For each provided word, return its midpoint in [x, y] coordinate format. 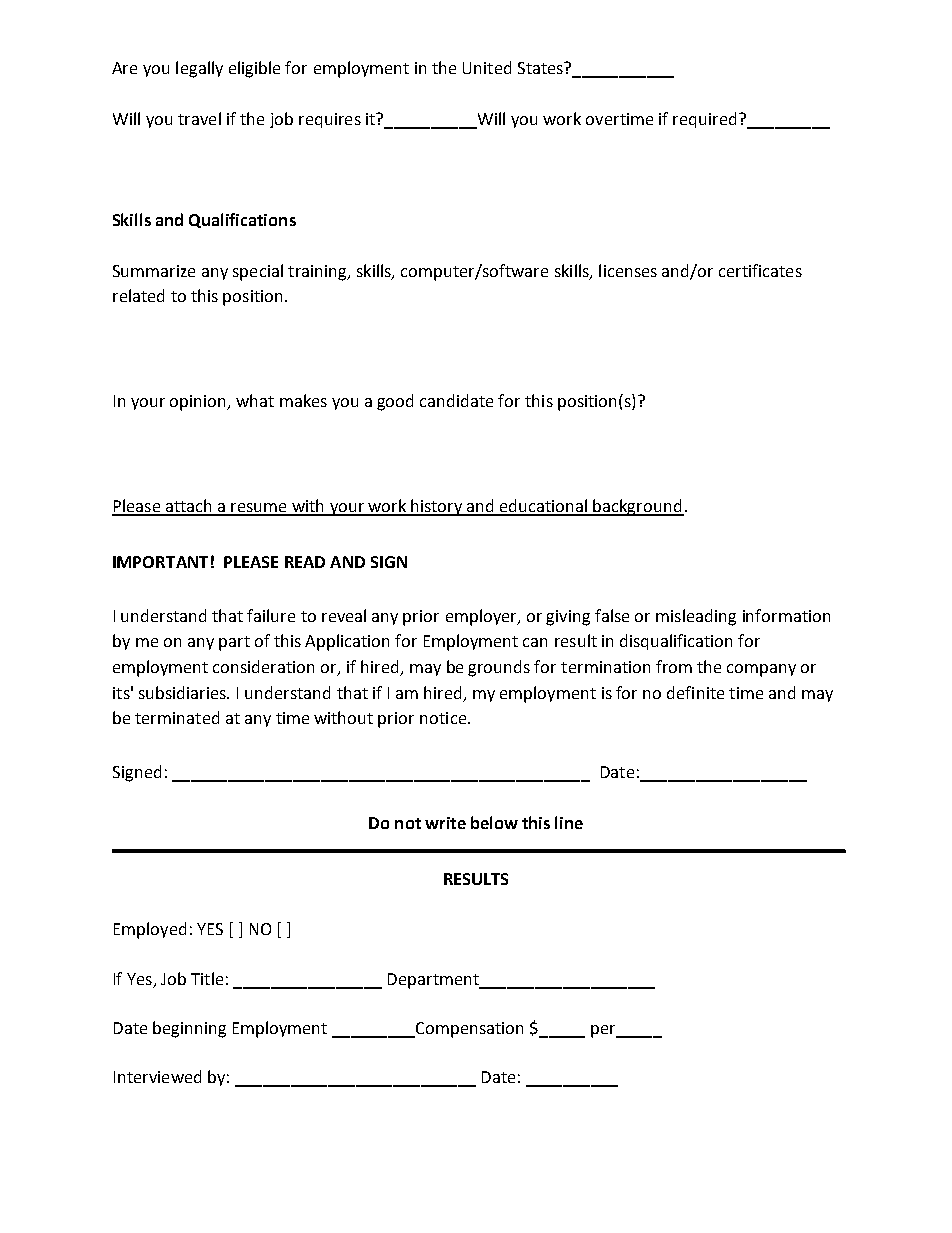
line [569, 822]
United [487, 67]
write [445, 823]
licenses [628, 270]
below [494, 822]
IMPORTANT [160, 562]
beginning [189, 1029]
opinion [199, 403]
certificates [760, 270]
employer [482, 617]
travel [199, 118]
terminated [177, 717]
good [395, 402]
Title [207, 978]
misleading [696, 617]
